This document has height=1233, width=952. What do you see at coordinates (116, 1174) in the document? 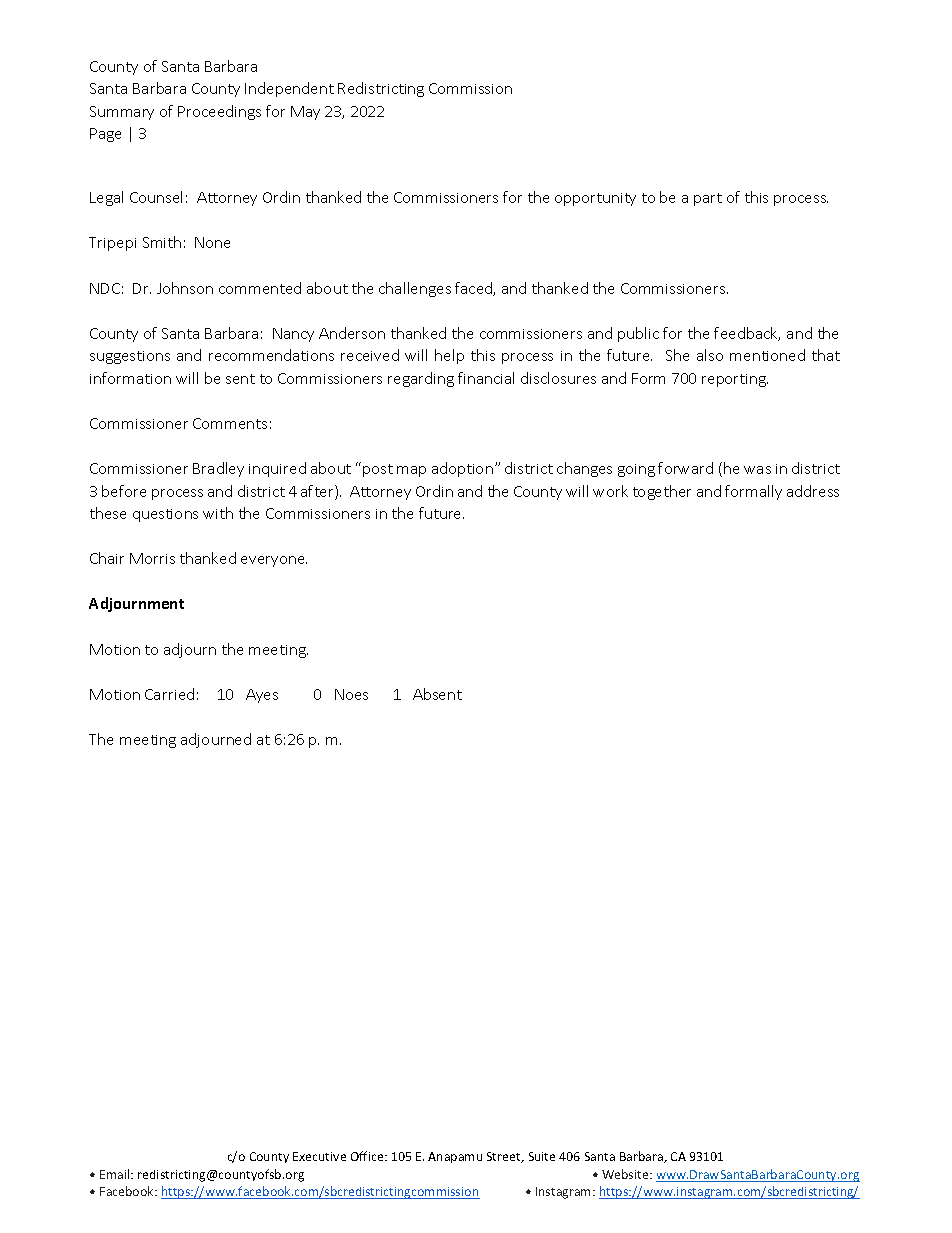
I see `Email` at bounding box center [116, 1174].
